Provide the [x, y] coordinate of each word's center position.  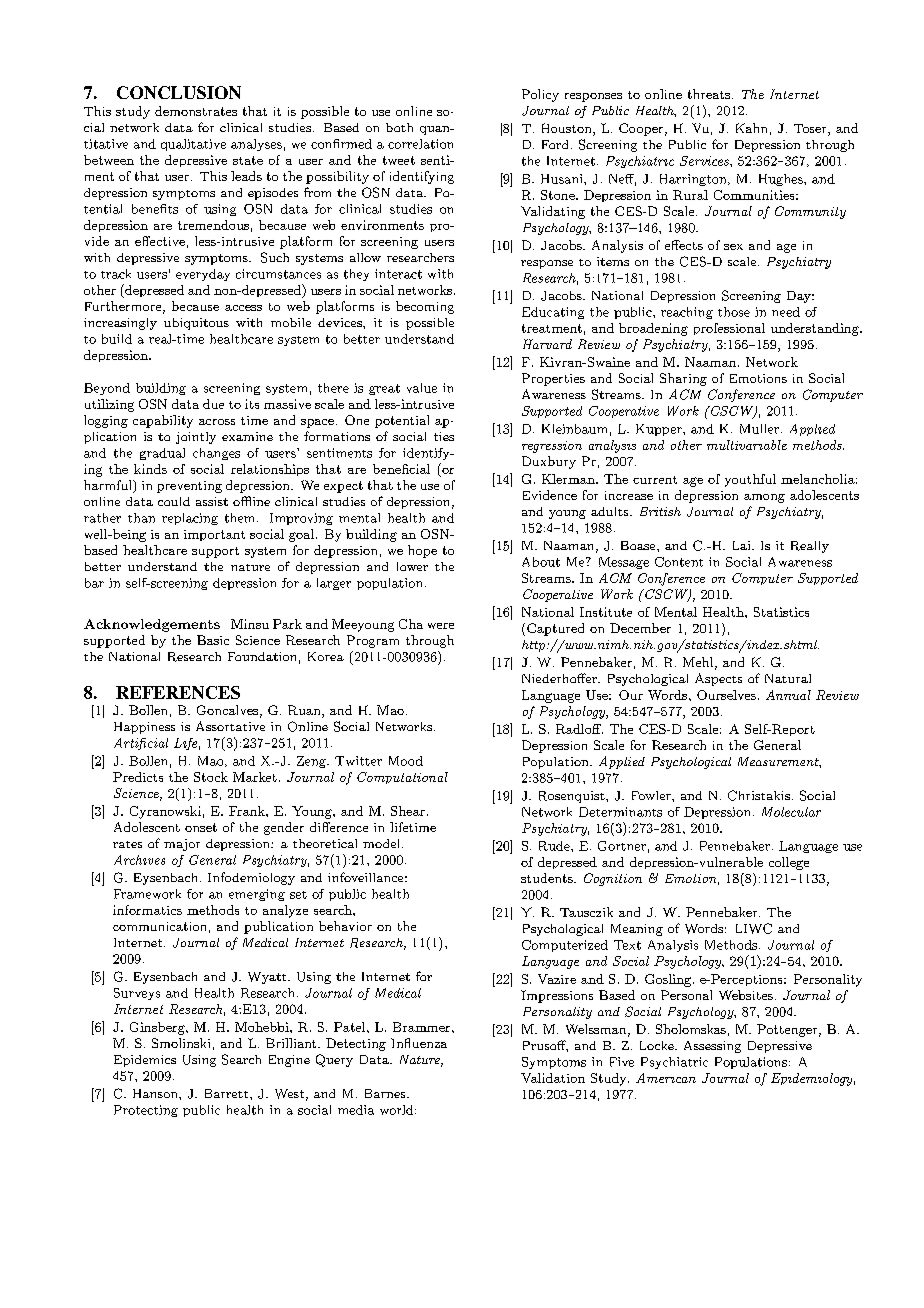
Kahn [751, 128]
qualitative [193, 145]
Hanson [156, 1093]
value [422, 388]
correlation [420, 144]
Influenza [419, 1043]
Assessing [712, 1047]
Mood [406, 761]
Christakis [759, 795]
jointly [196, 438]
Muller [759, 429]
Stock [211, 777]
